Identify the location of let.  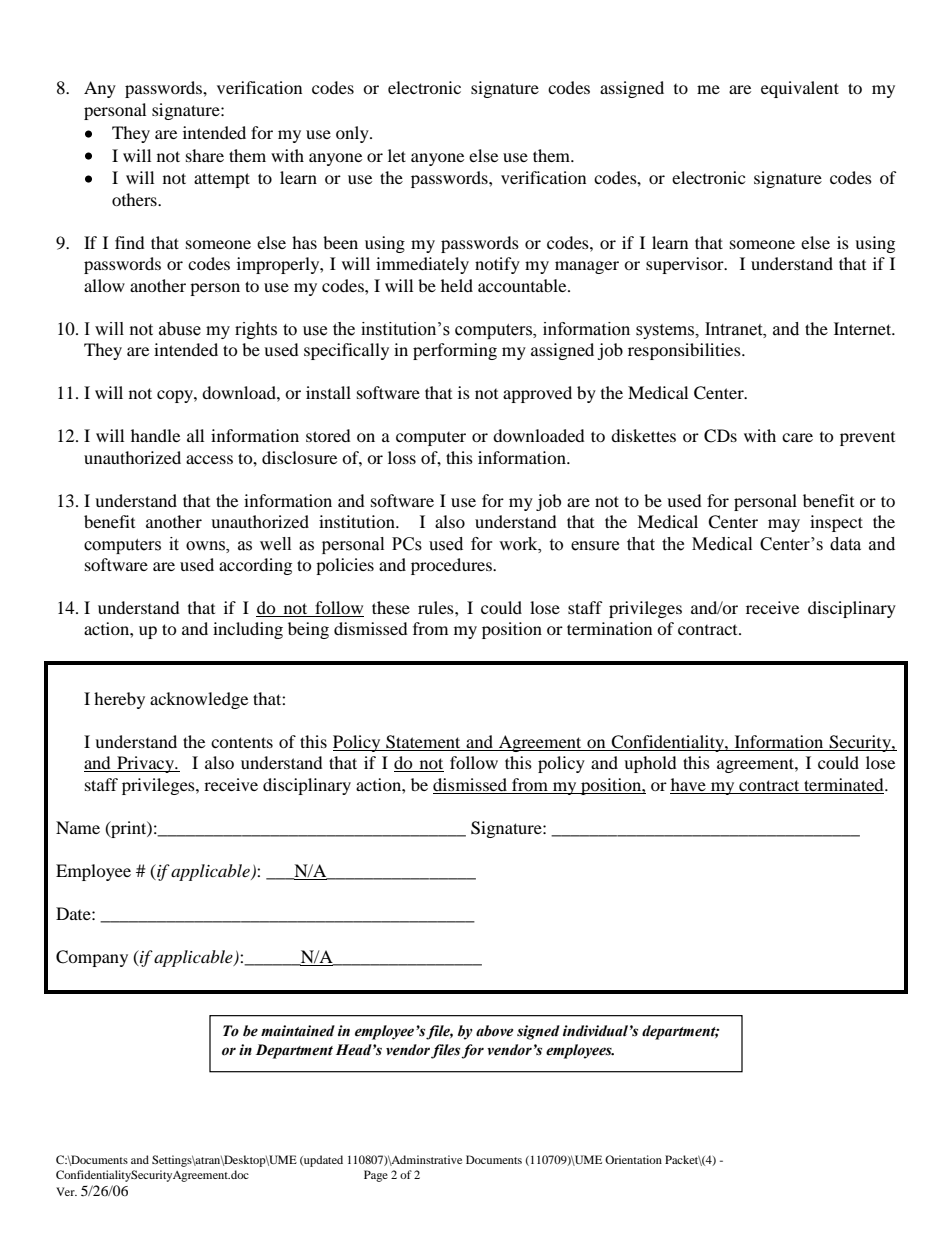
(397, 155).
